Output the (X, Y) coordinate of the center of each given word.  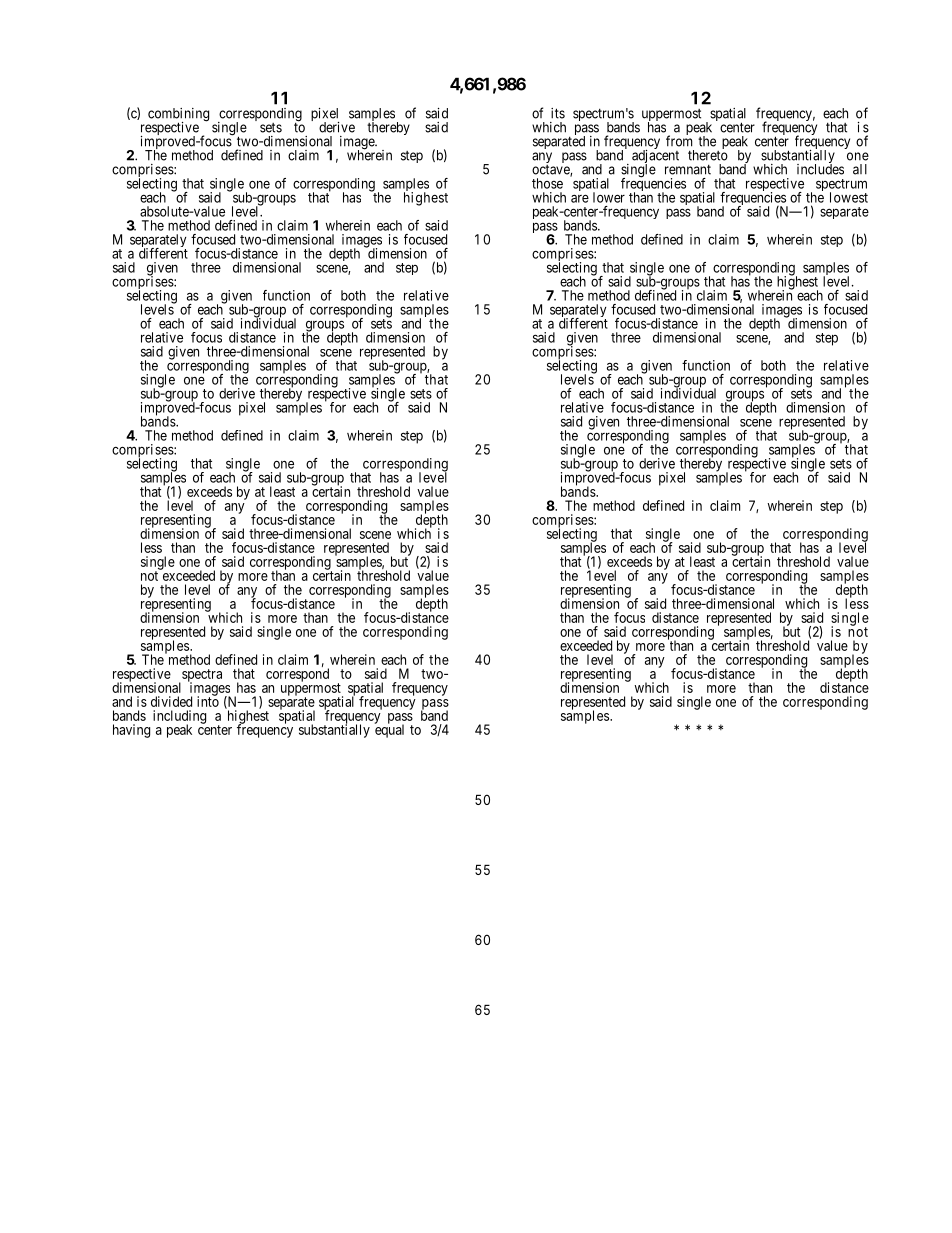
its (558, 113)
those (547, 183)
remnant (688, 170)
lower (609, 197)
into (208, 701)
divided (171, 701)
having (131, 731)
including (179, 718)
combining (178, 116)
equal (389, 730)
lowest (849, 197)
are (580, 198)
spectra (201, 676)
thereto (708, 154)
